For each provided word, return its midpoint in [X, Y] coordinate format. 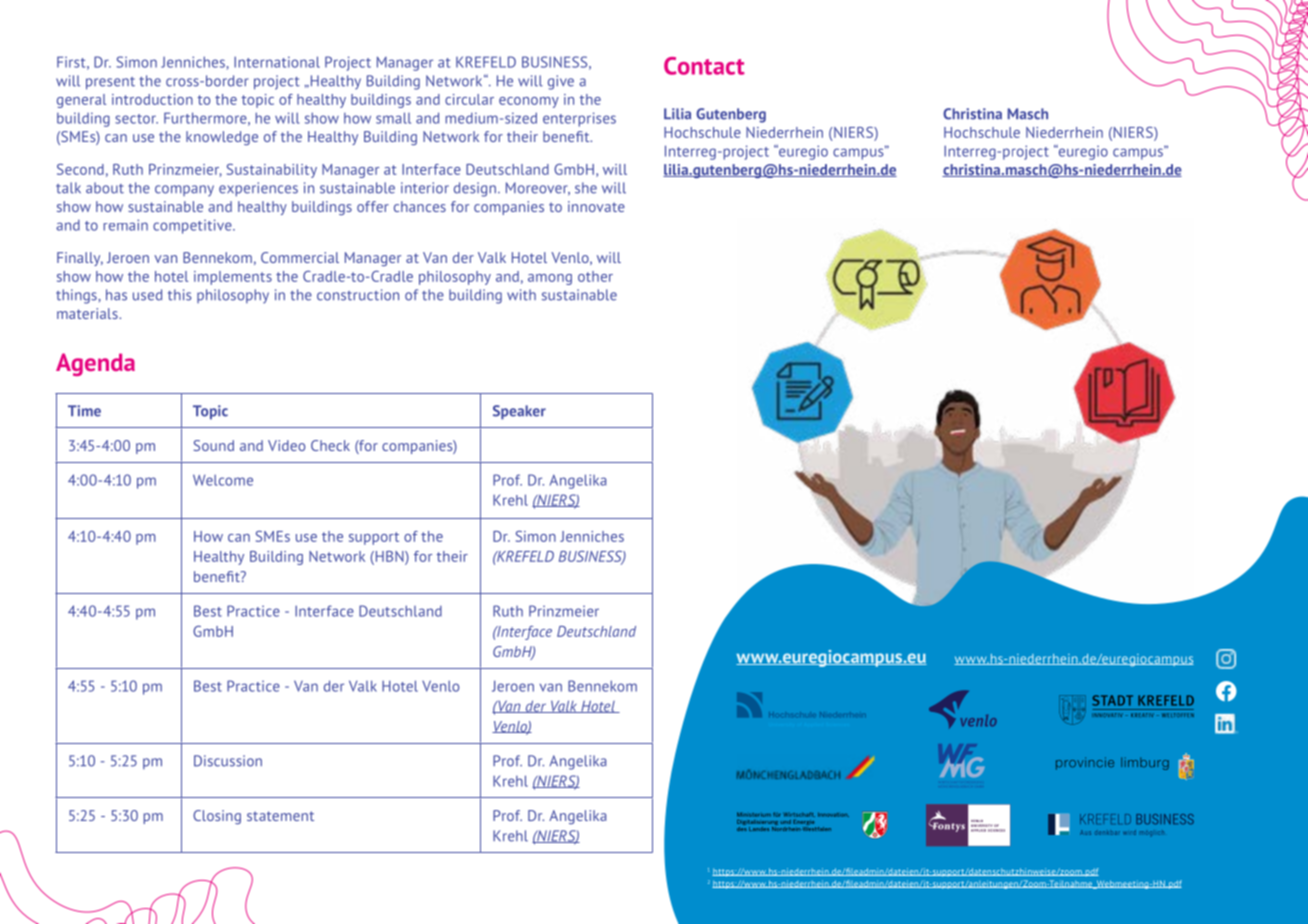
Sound [213, 445]
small [393, 118]
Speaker [519, 412]
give [561, 82]
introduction [152, 99]
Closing [217, 817]
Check [330, 445]
